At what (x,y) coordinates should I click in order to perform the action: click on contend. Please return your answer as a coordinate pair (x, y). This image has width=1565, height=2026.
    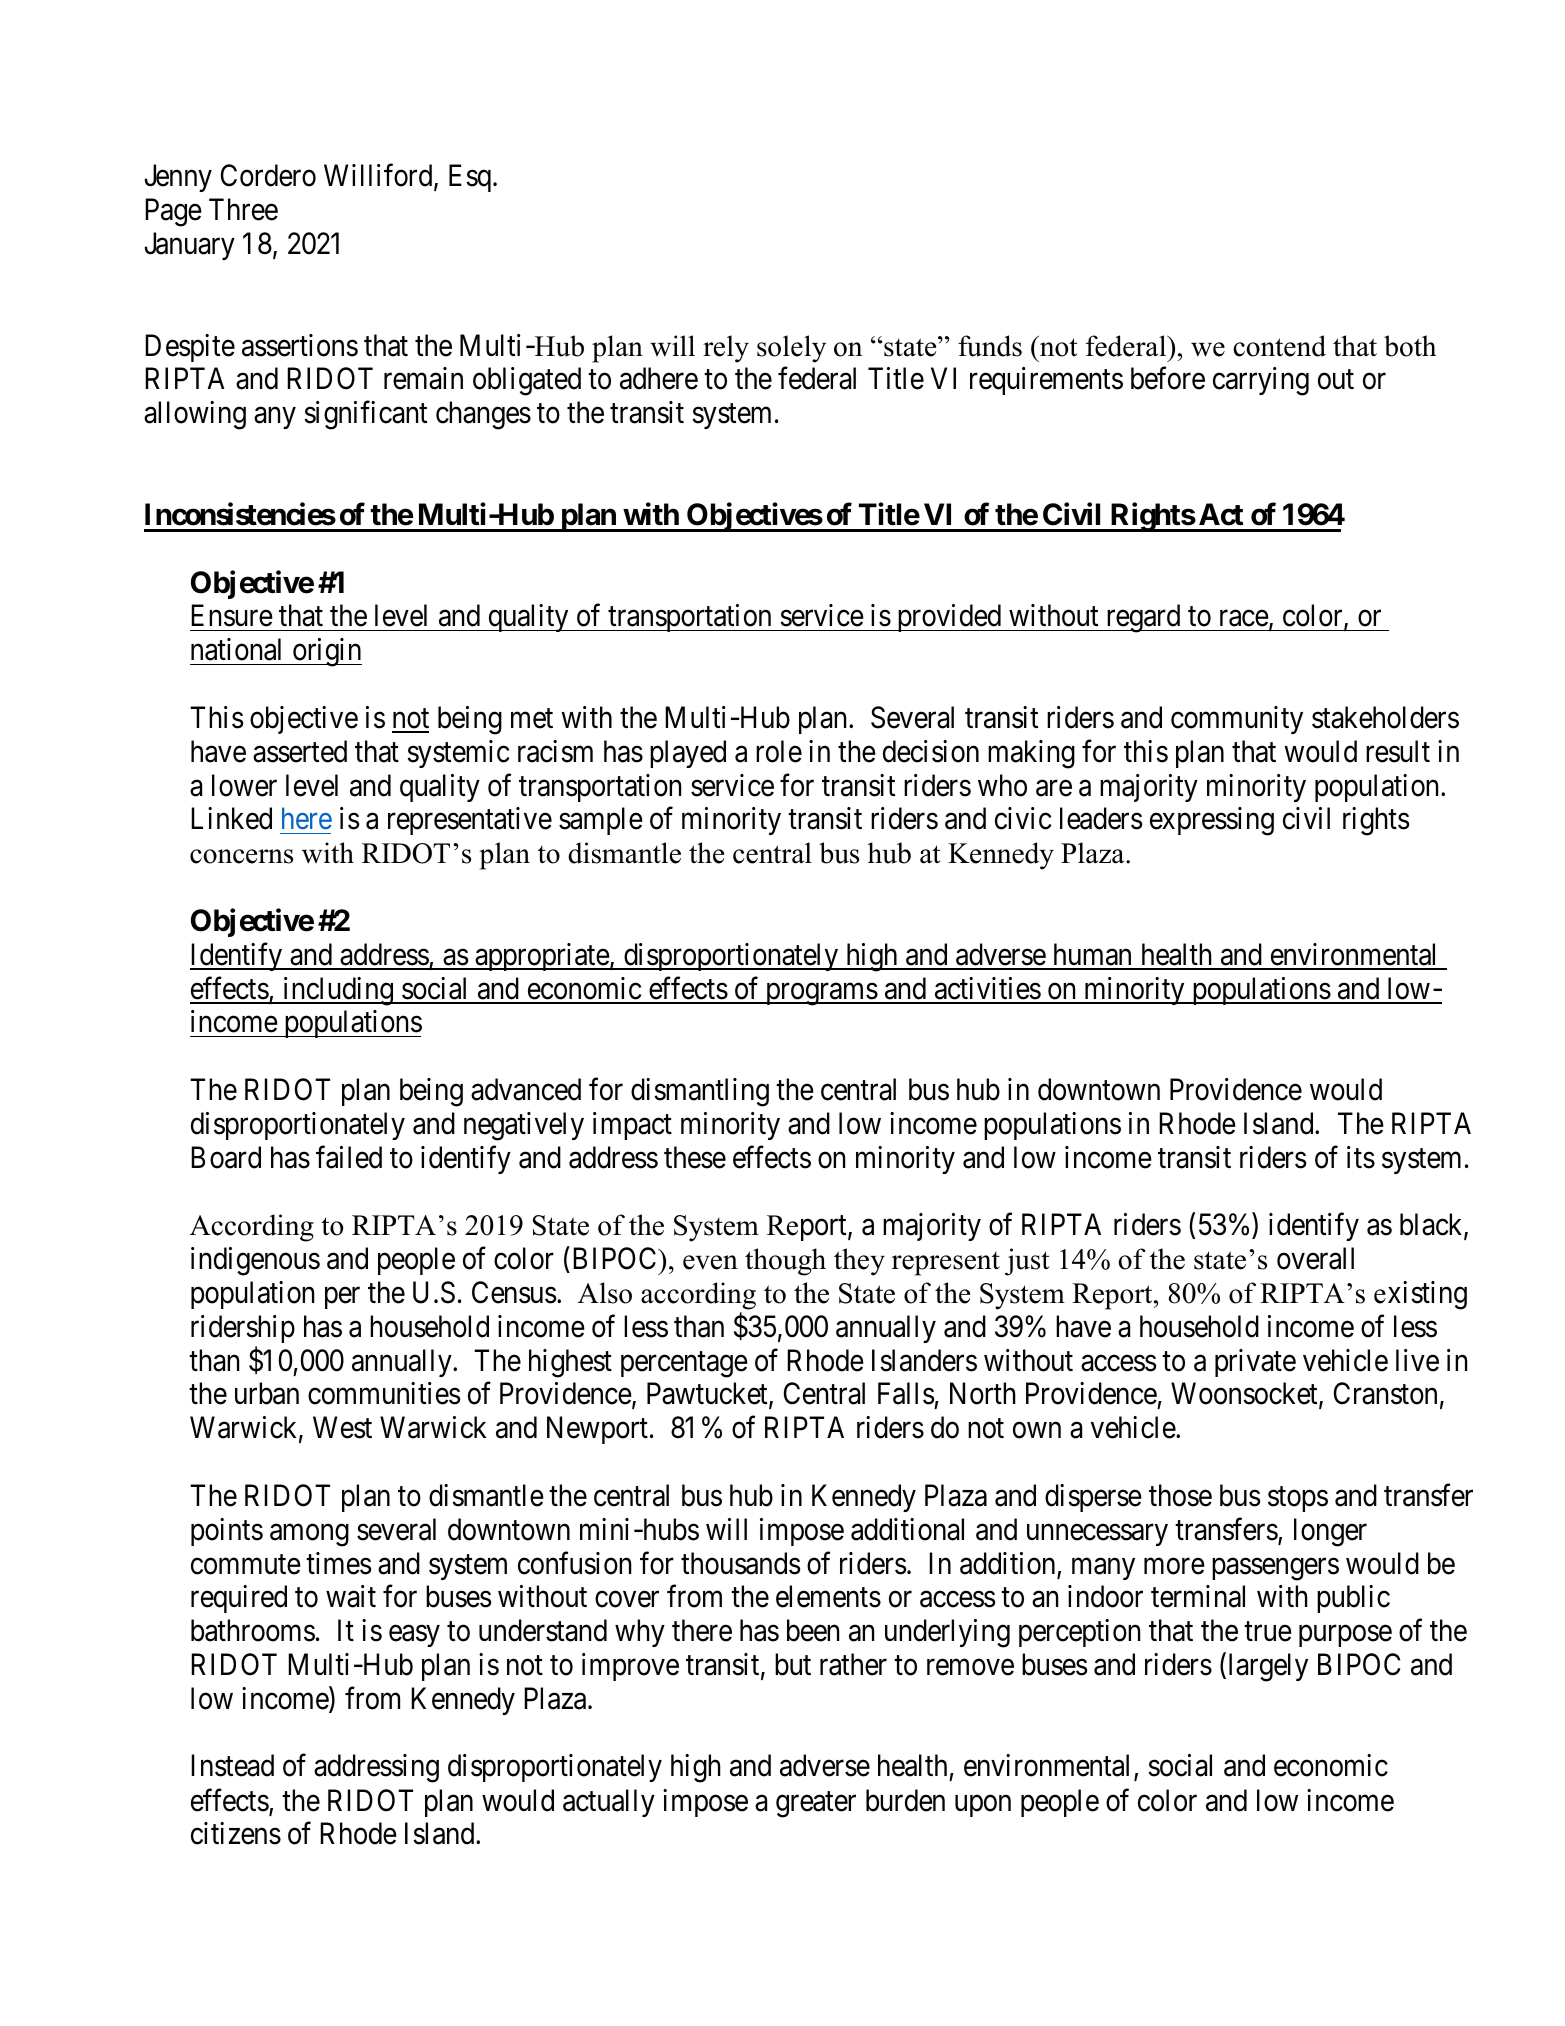
    Looking at the image, I should click on (1279, 346).
